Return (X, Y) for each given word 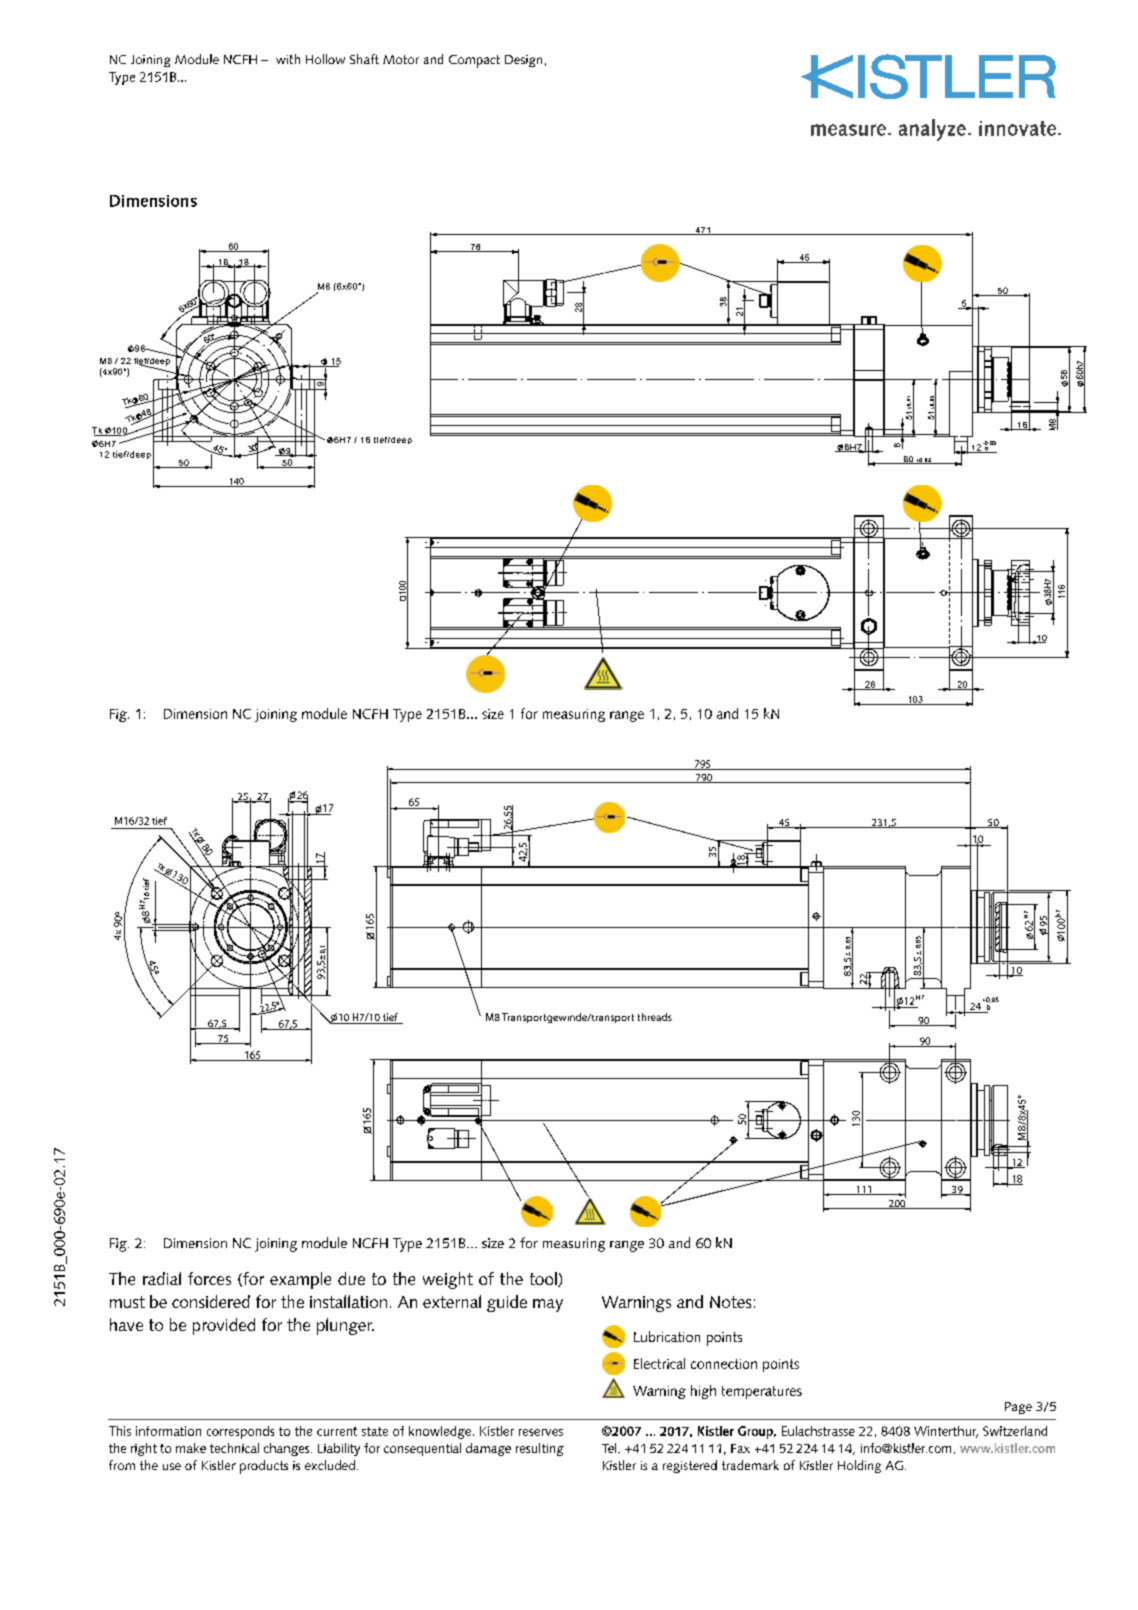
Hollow (325, 59)
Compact (474, 61)
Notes (730, 1302)
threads (655, 1017)
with (288, 59)
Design (523, 61)
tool (544, 1279)
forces (209, 1278)
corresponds (240, 1432)
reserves (541, 1432)
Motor (401, 59)
